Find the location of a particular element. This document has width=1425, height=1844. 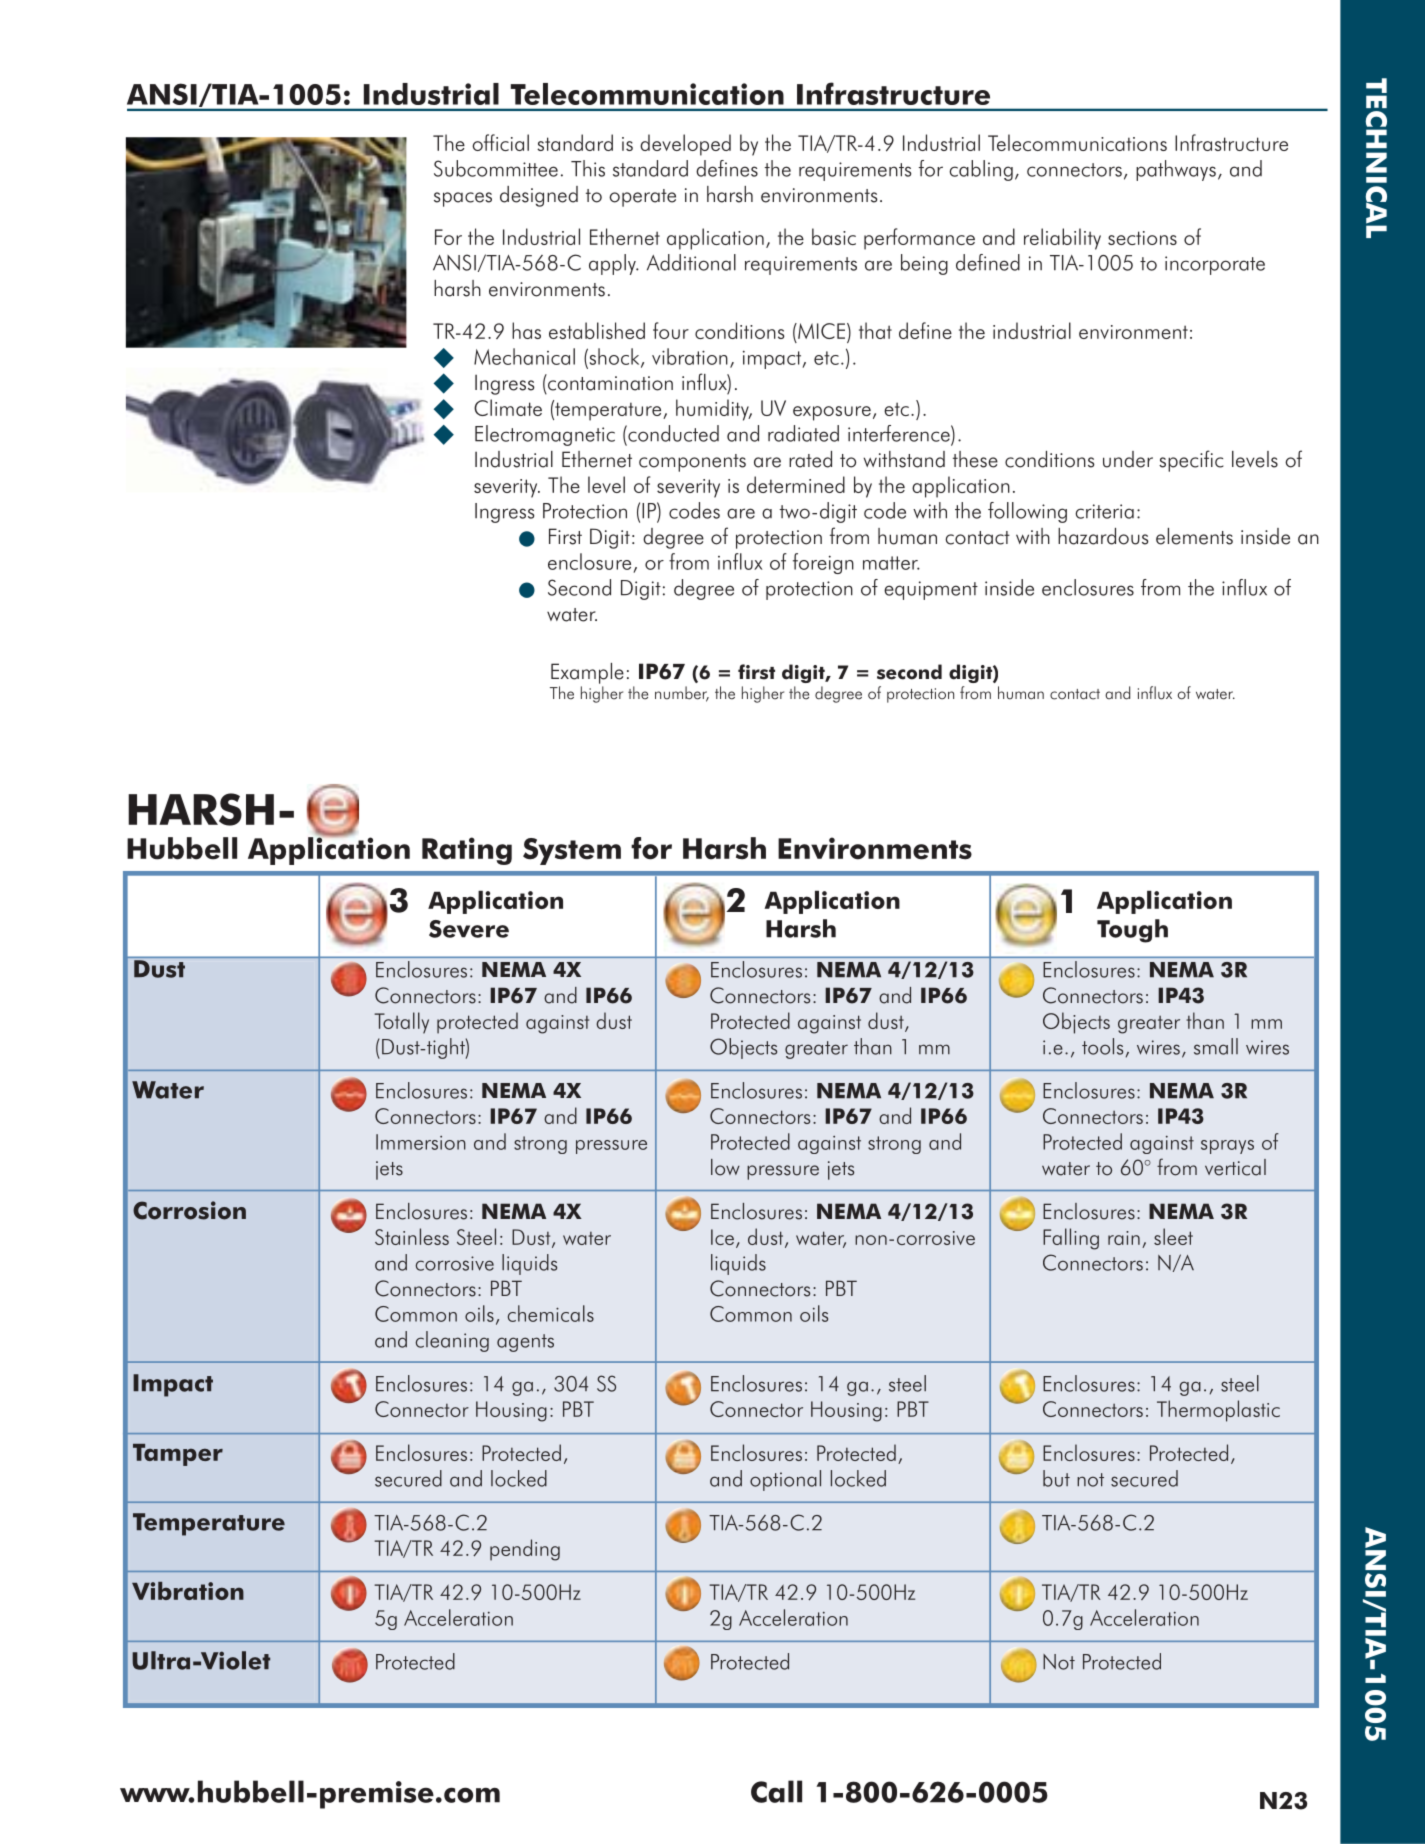

Tough is located at coordinates (1132, 931).
